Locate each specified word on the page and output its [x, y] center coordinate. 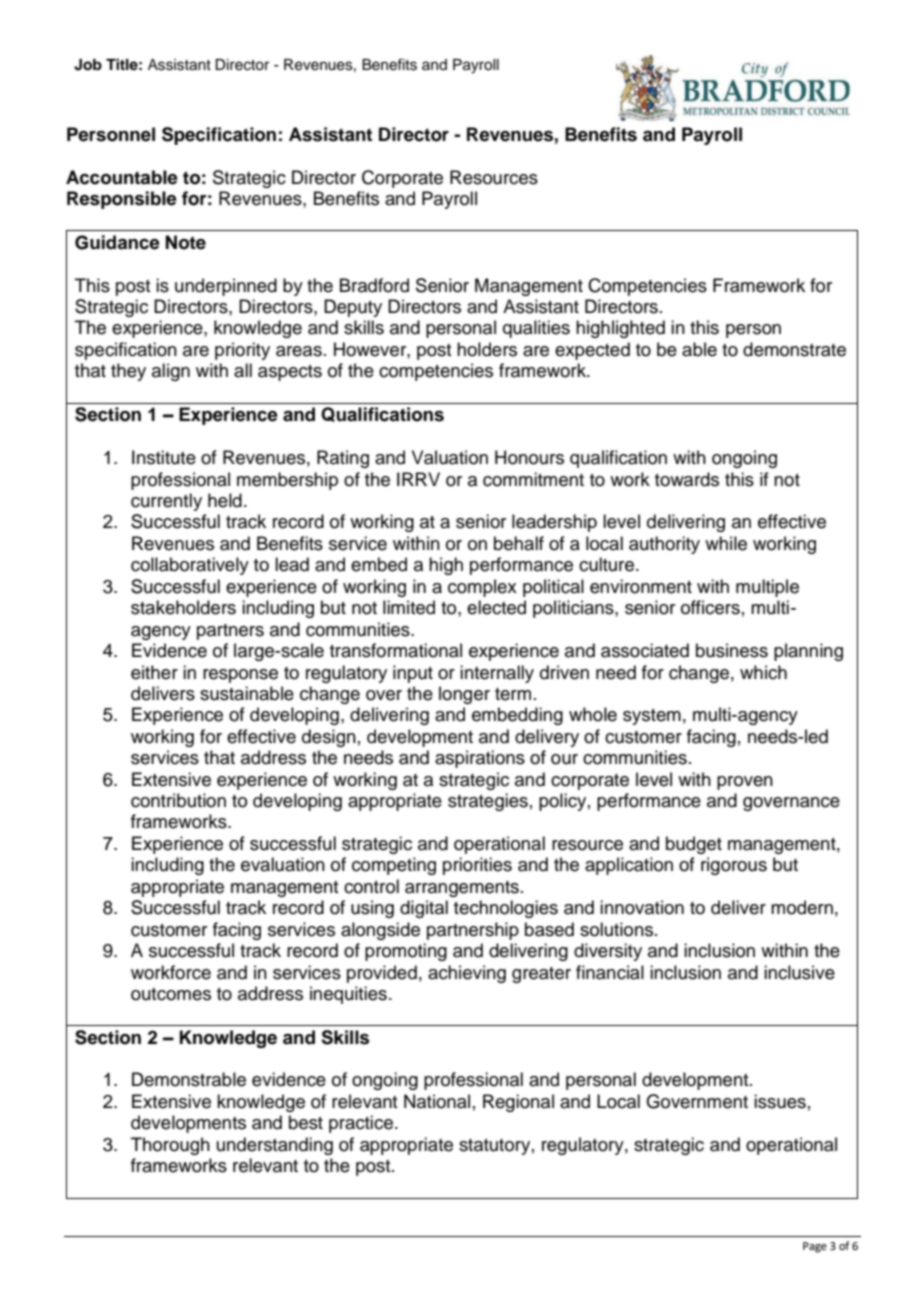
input [413, 674]
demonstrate [794, 349]
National [437, 1101]
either [154, 672]
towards [687, 479]
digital [424, 909]
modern [802, 907]
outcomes [171, 994]
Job [88, 65]
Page [815, 1247]
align [171, 372]
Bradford [374, 285]
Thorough [170, 1146]
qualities [536, 329]
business [732, 650]
